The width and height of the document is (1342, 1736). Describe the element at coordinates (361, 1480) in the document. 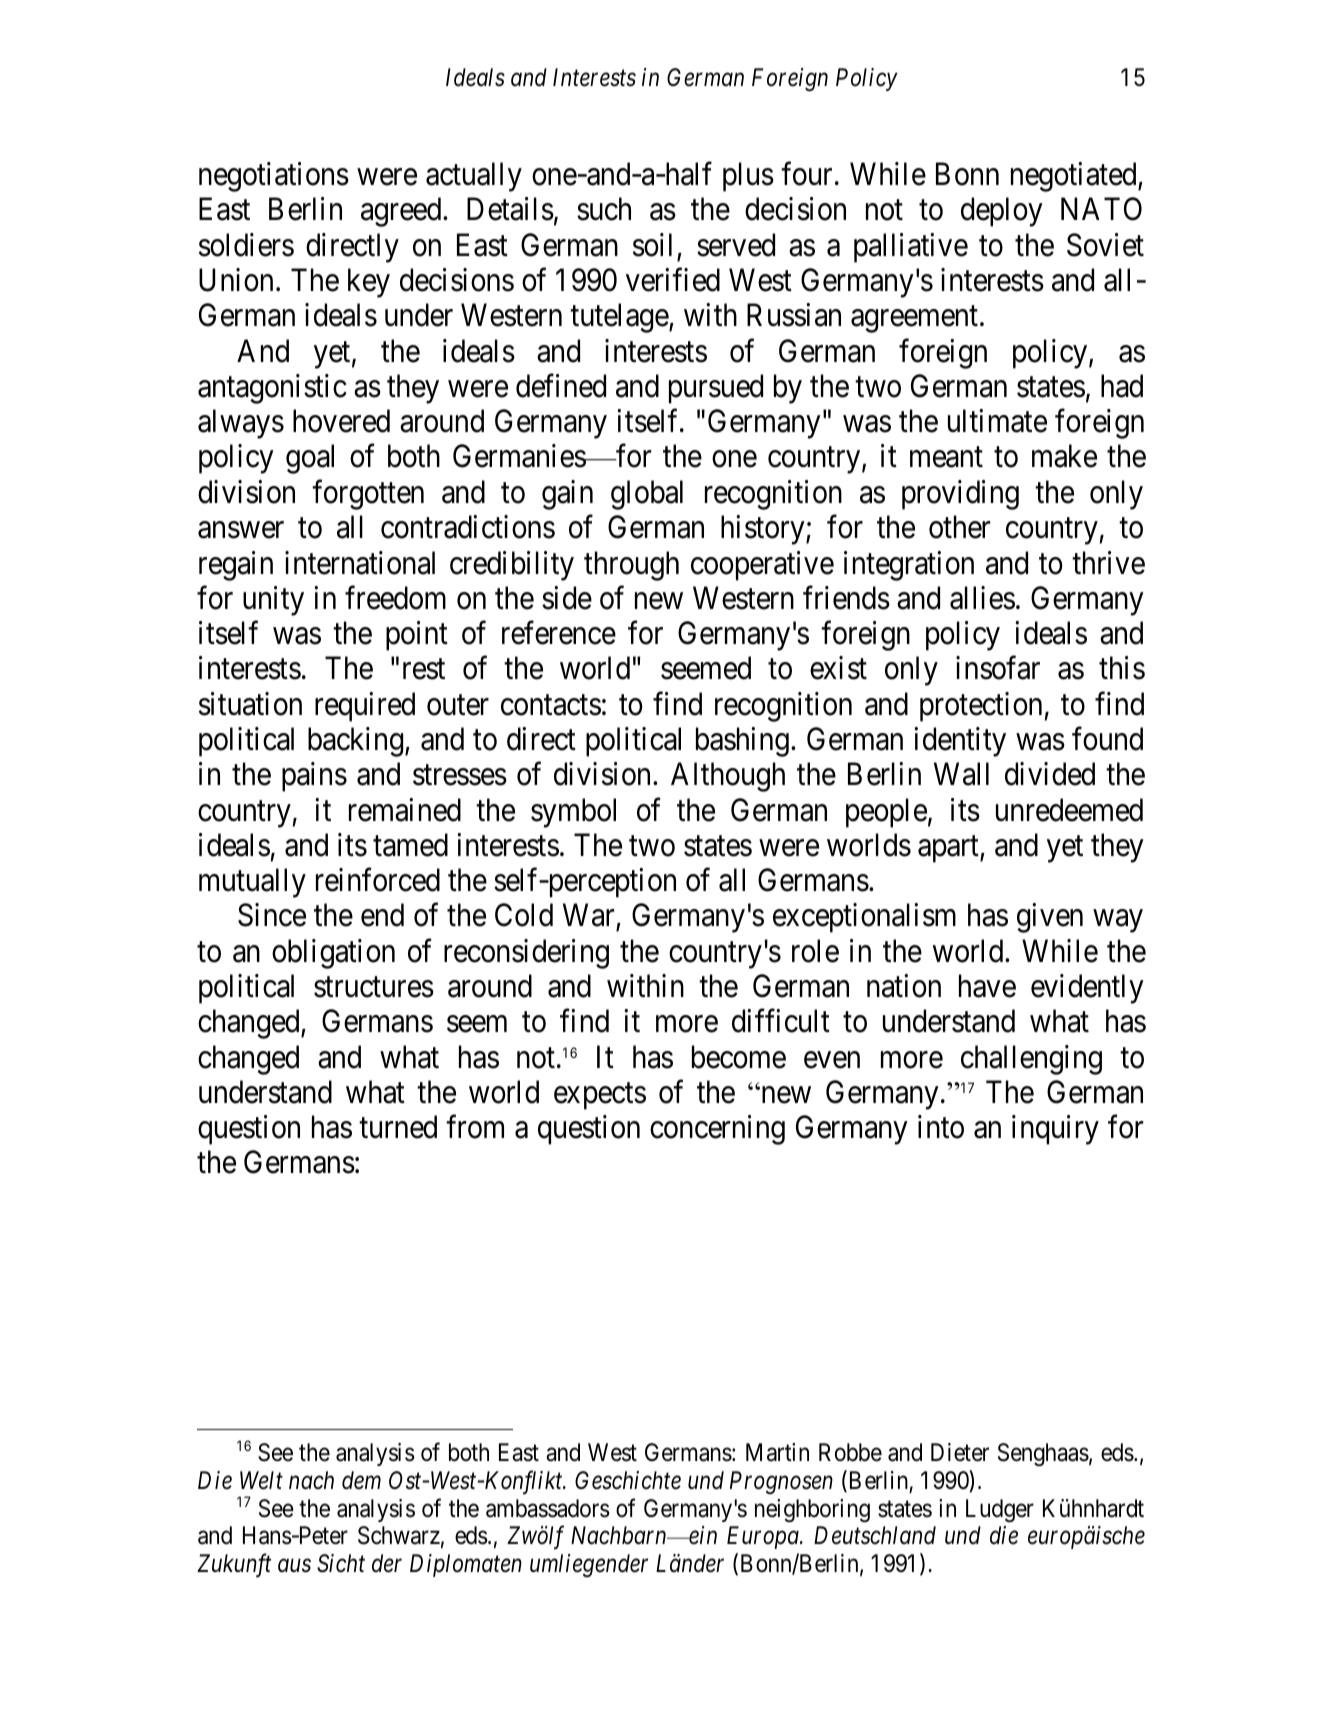

I see `dem` at that location.
